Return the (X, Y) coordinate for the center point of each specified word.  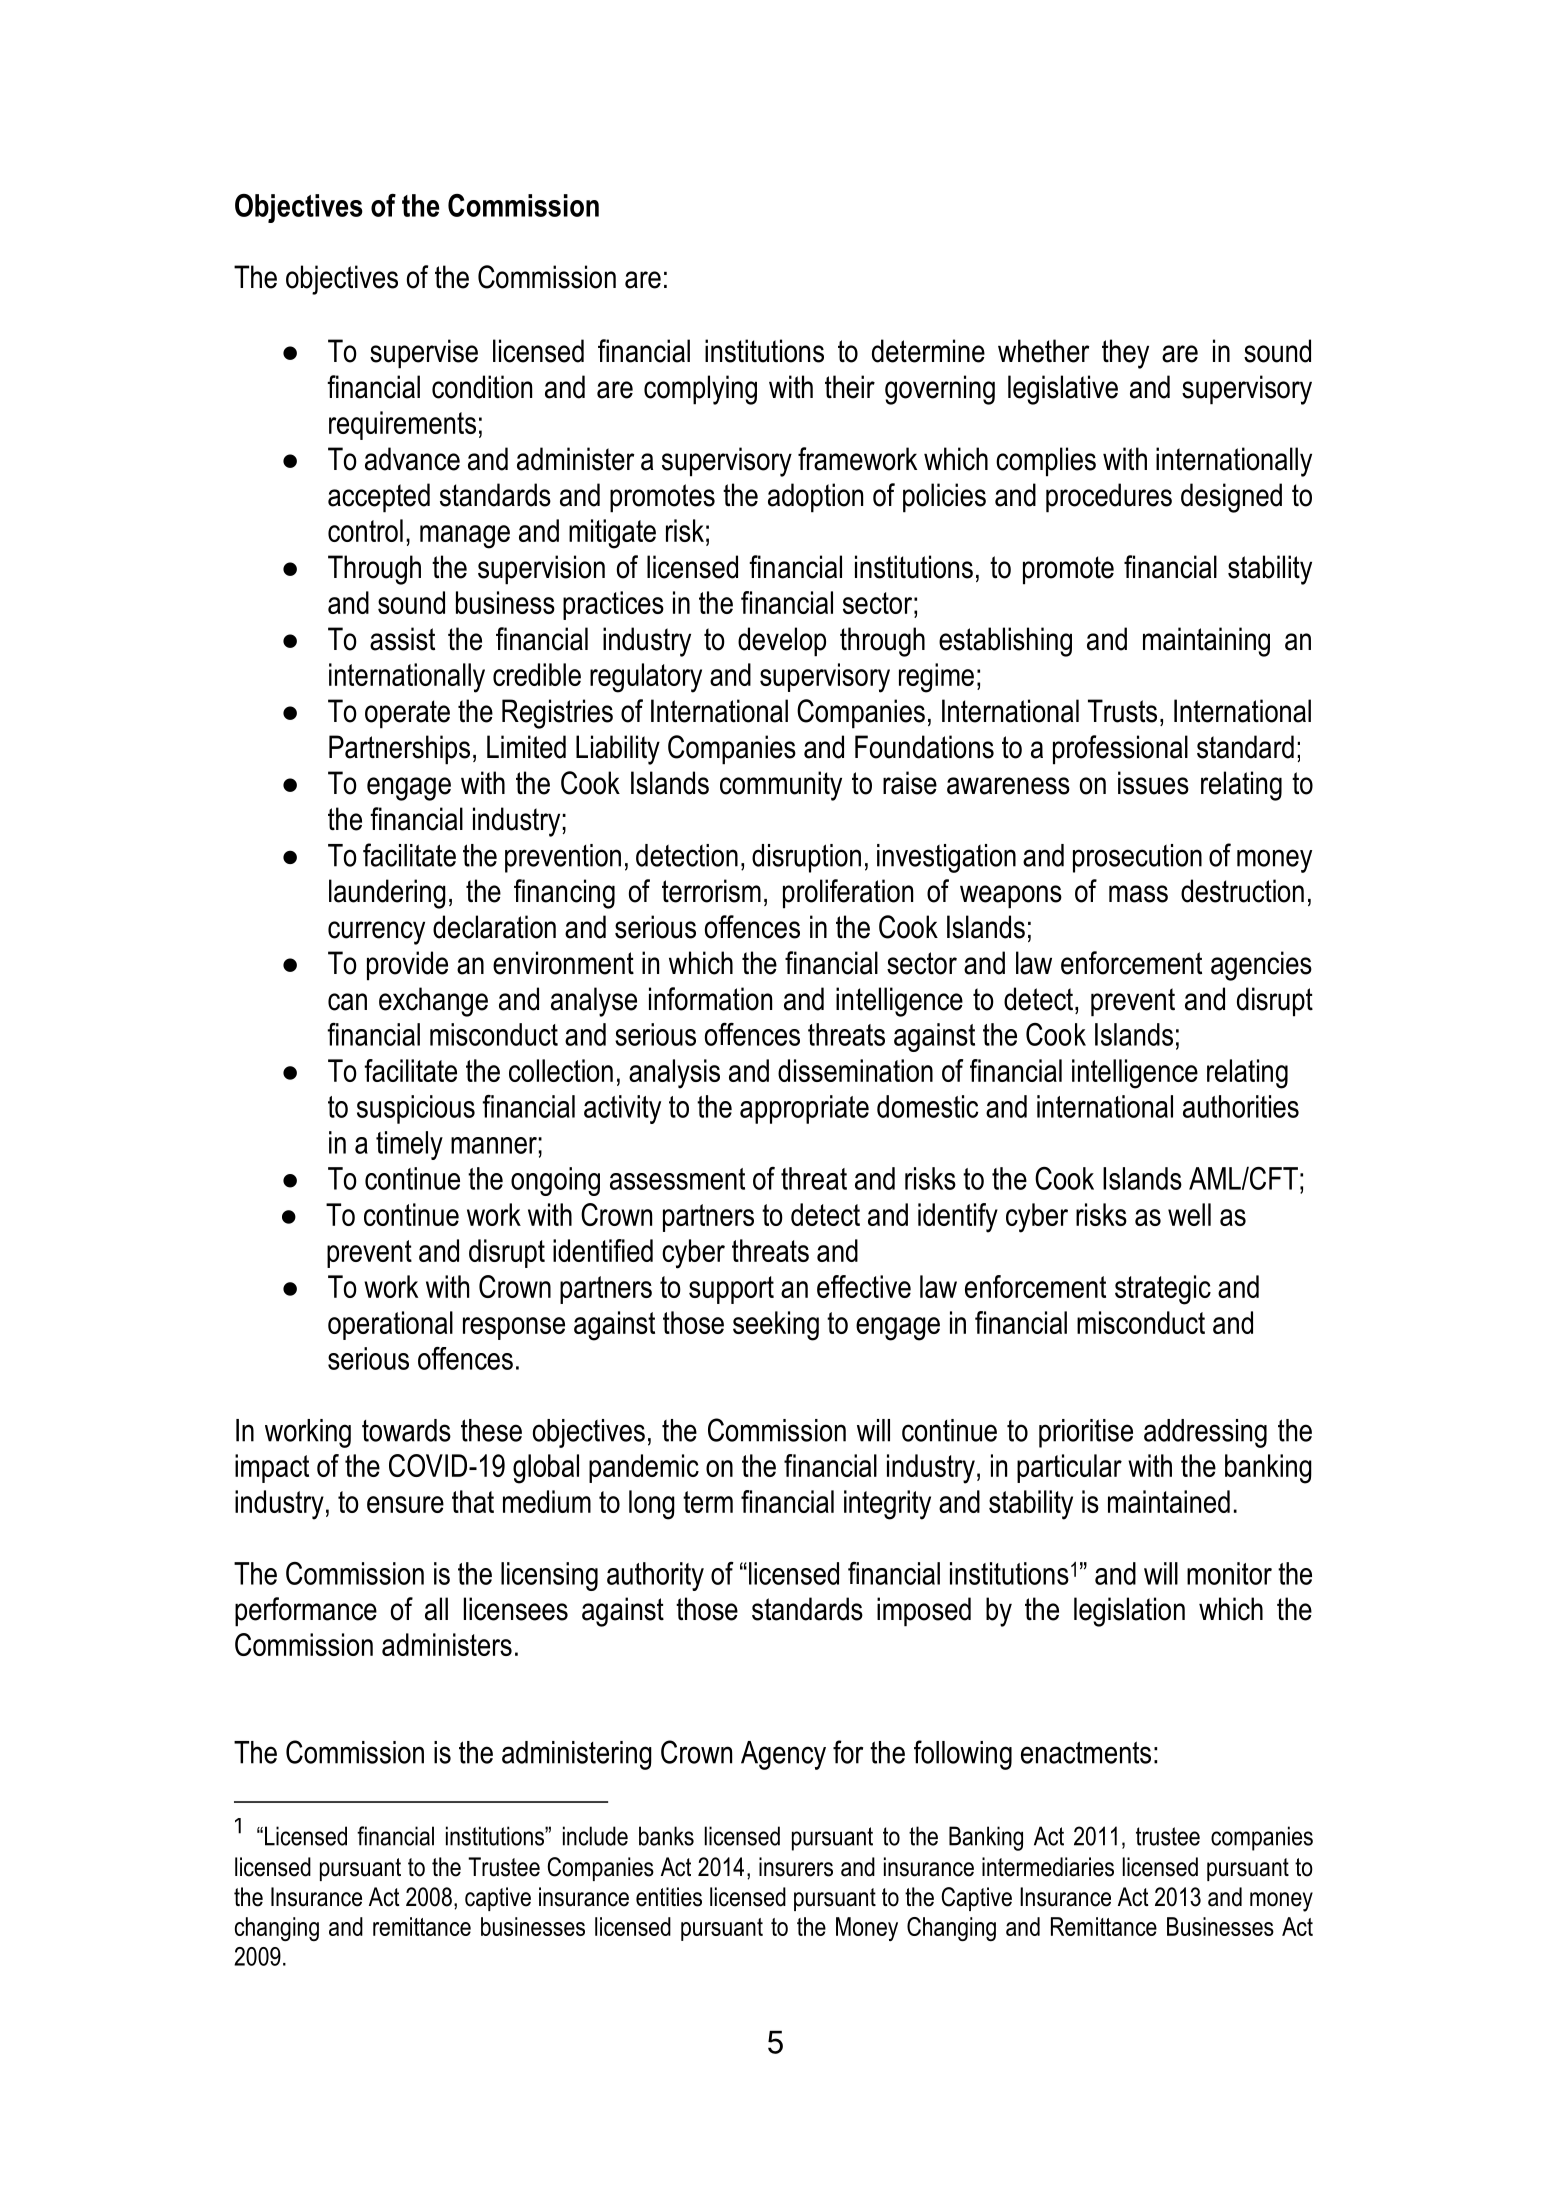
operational (390, 1325)
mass (1138, 894)
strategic (1163, 1290)
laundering (387, 894)
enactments (1086, 1752)
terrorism (711, 891)
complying (700, 390)
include (595, 1836)
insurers (796, 1867)
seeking (776, 1326)
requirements (402, 425)
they (1125, 354)
